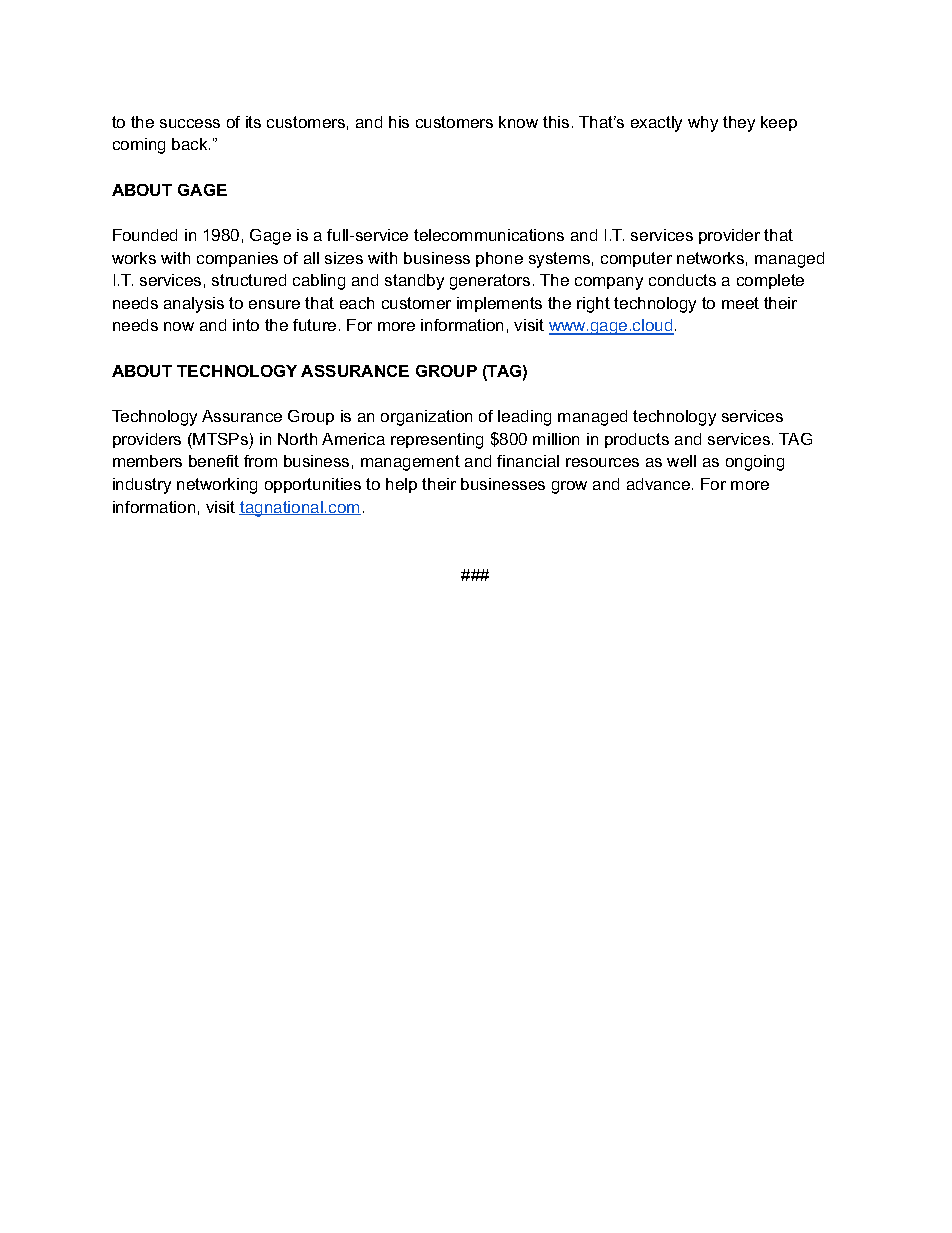  I want to click on conducts, so click(682, 280).
